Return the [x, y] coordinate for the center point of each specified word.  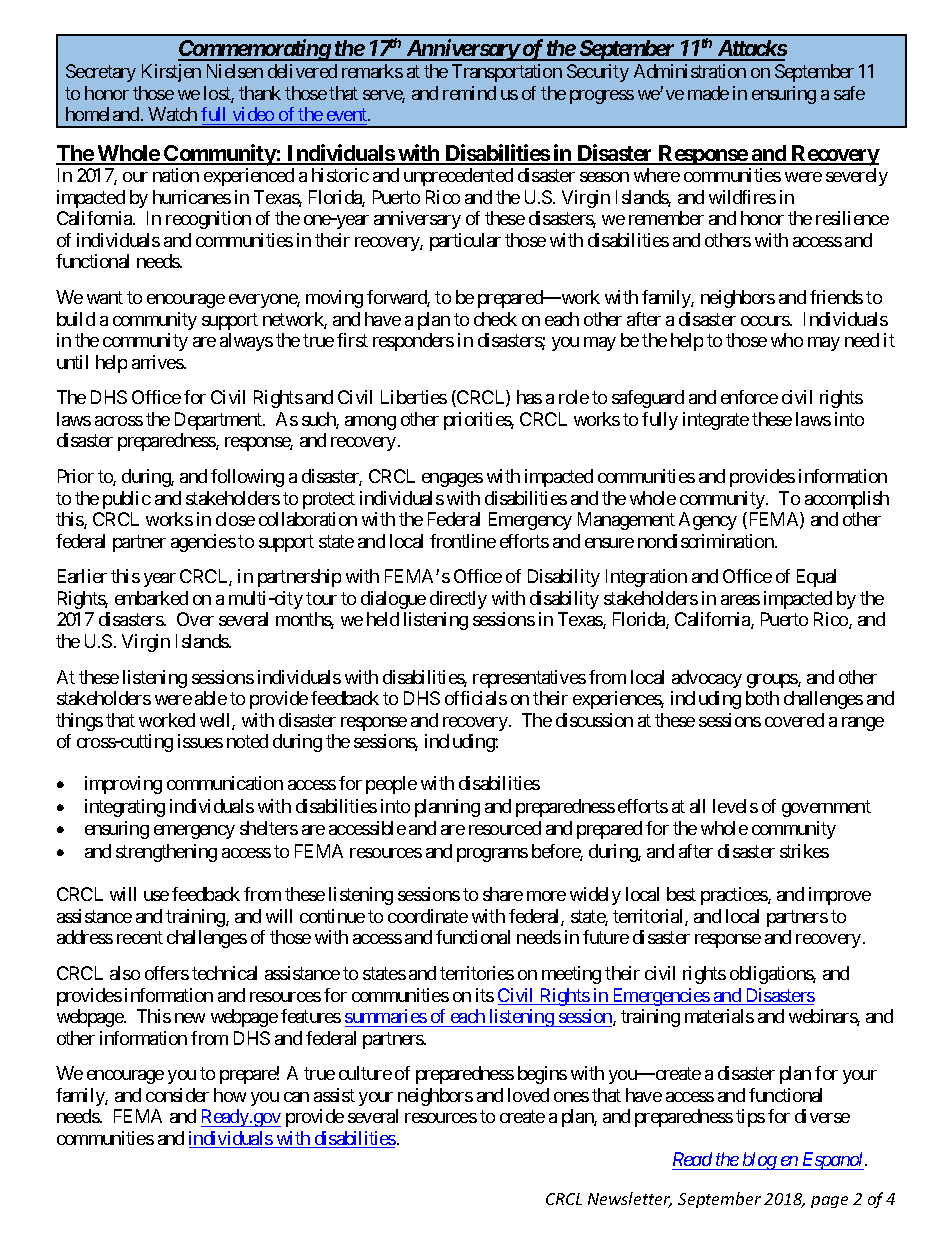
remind [469, 93]
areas [740, 600]
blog [759, 1161]
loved [528, 1095]
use [156, 896]
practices [735, 896]
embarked [151, 598]
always [246, 342]
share [503, 894]
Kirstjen [171, 73]
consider [177, 1095]
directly [458, 600]
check [495, 319]
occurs [766, 321]
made [708, 93]
